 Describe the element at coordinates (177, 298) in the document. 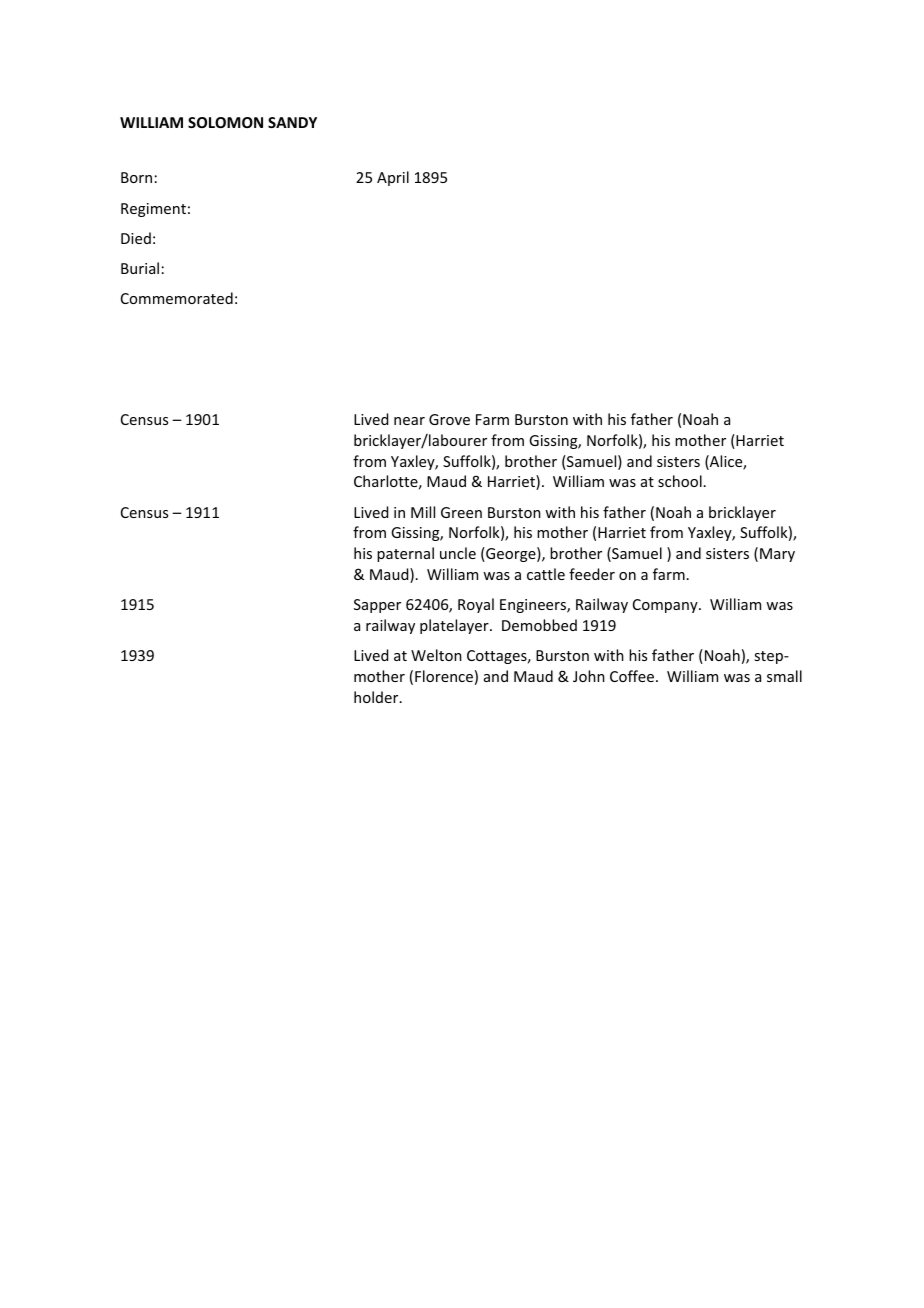

I see `Commemorated` at that location.
